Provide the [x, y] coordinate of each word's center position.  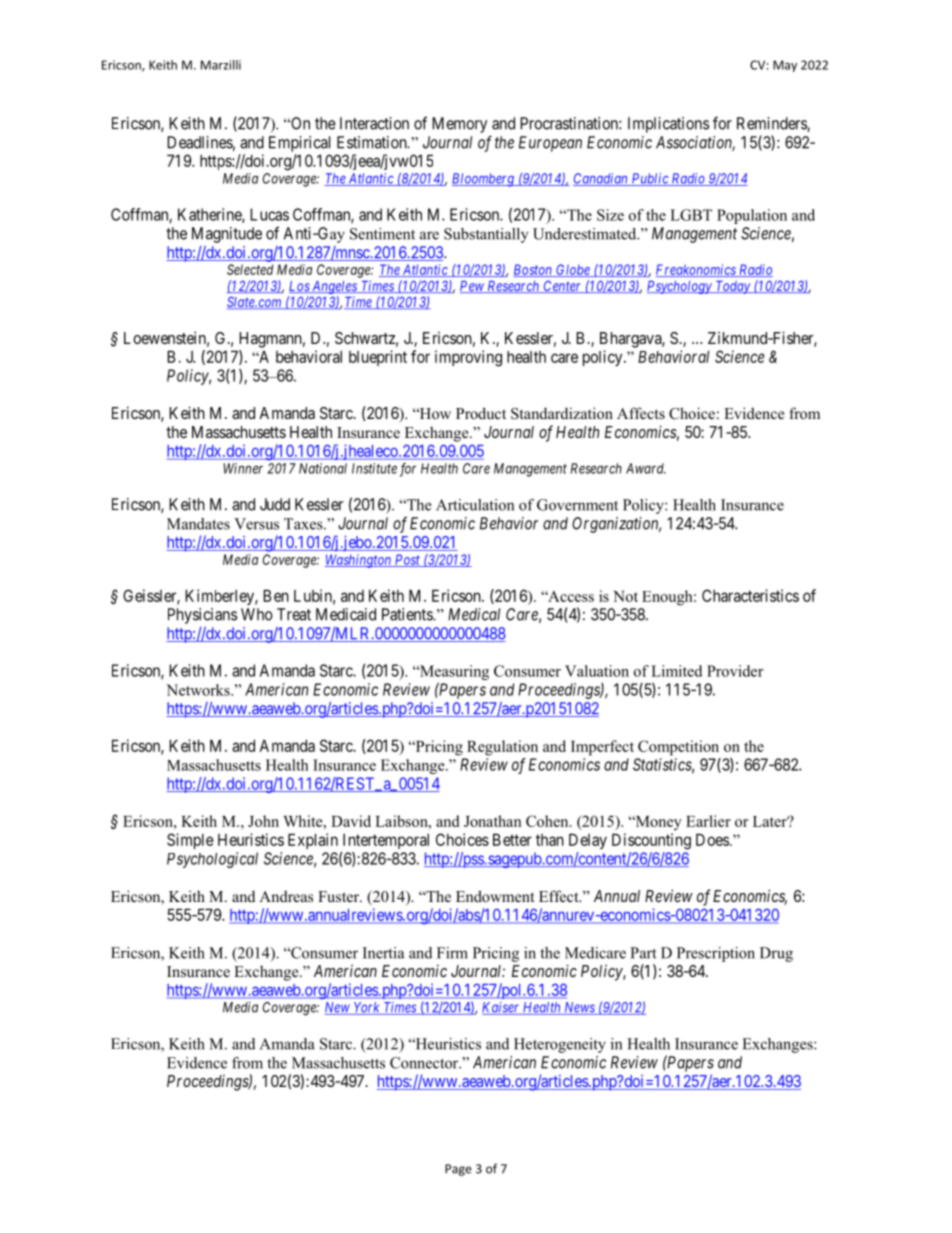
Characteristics [750, 595]
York [367, 1008]
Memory [459, 125]
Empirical [299, 144]
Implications [668, 125]
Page [458, 1170]
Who [257, 614]
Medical [474, 614]
